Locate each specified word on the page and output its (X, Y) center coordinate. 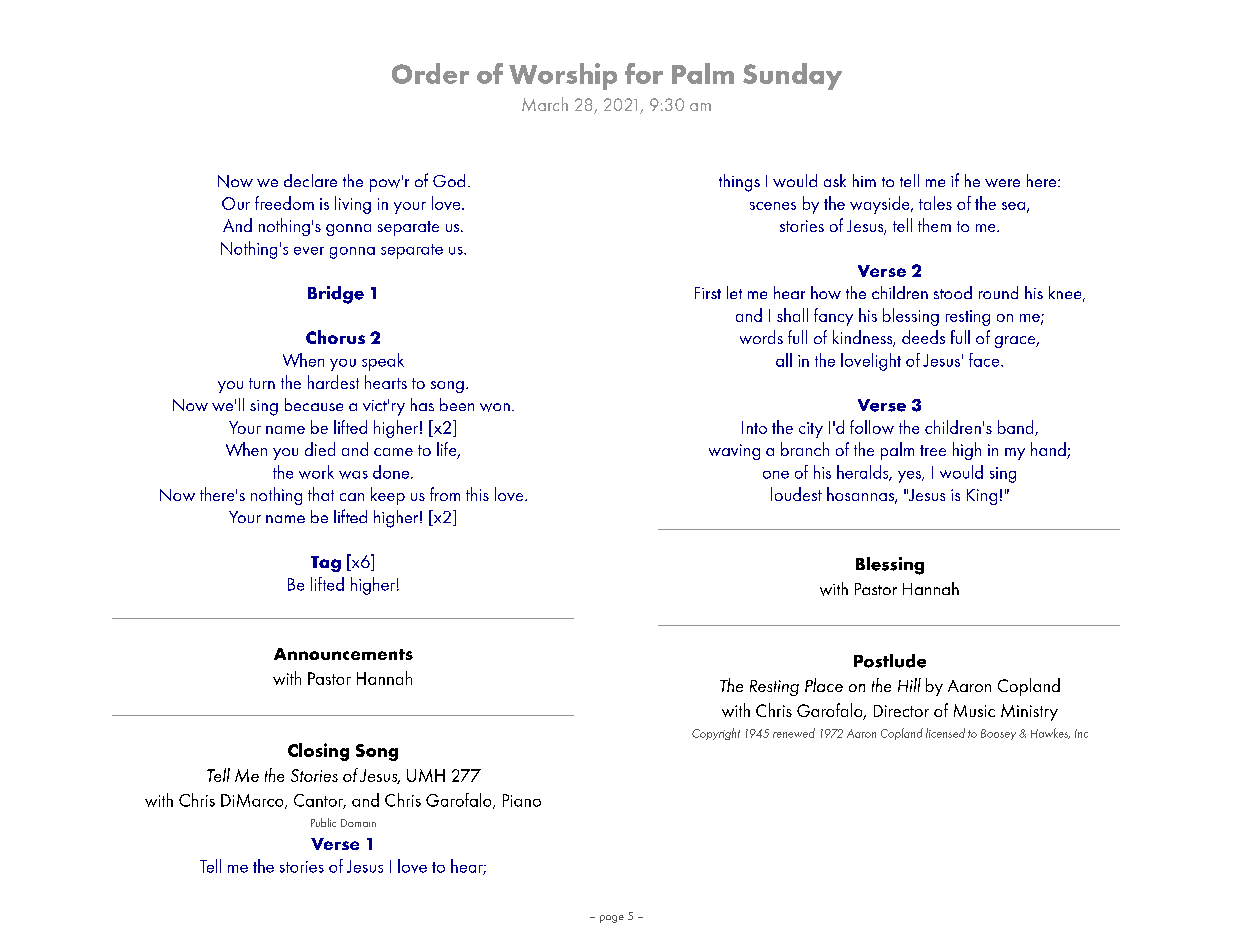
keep (388, 496)
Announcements (343, 654)
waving (734, 452)
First (708, 293)
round (998, 292)
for (644, 73)
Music (974, 710)
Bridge (336, 295)
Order (430, 73)
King (982, 497)
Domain (358, 823)
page (612, 919)
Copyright (716, 734)
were (1002, 183)
